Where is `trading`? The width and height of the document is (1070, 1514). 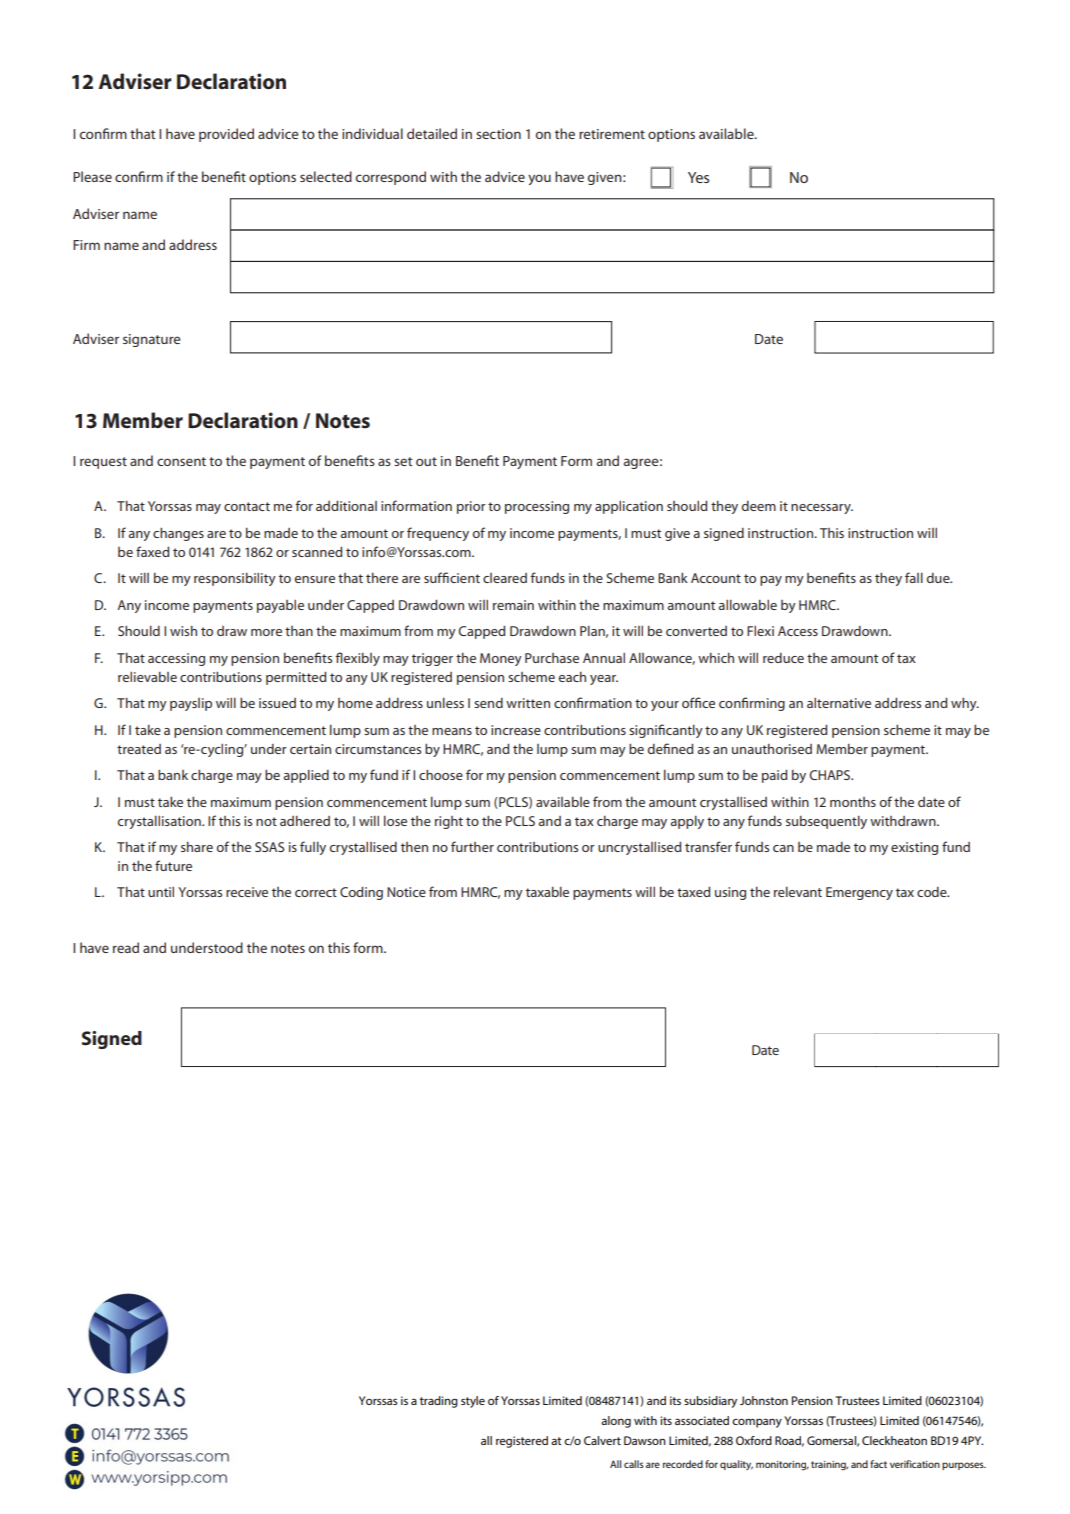
trading is located at coordinates (439, 1402).
